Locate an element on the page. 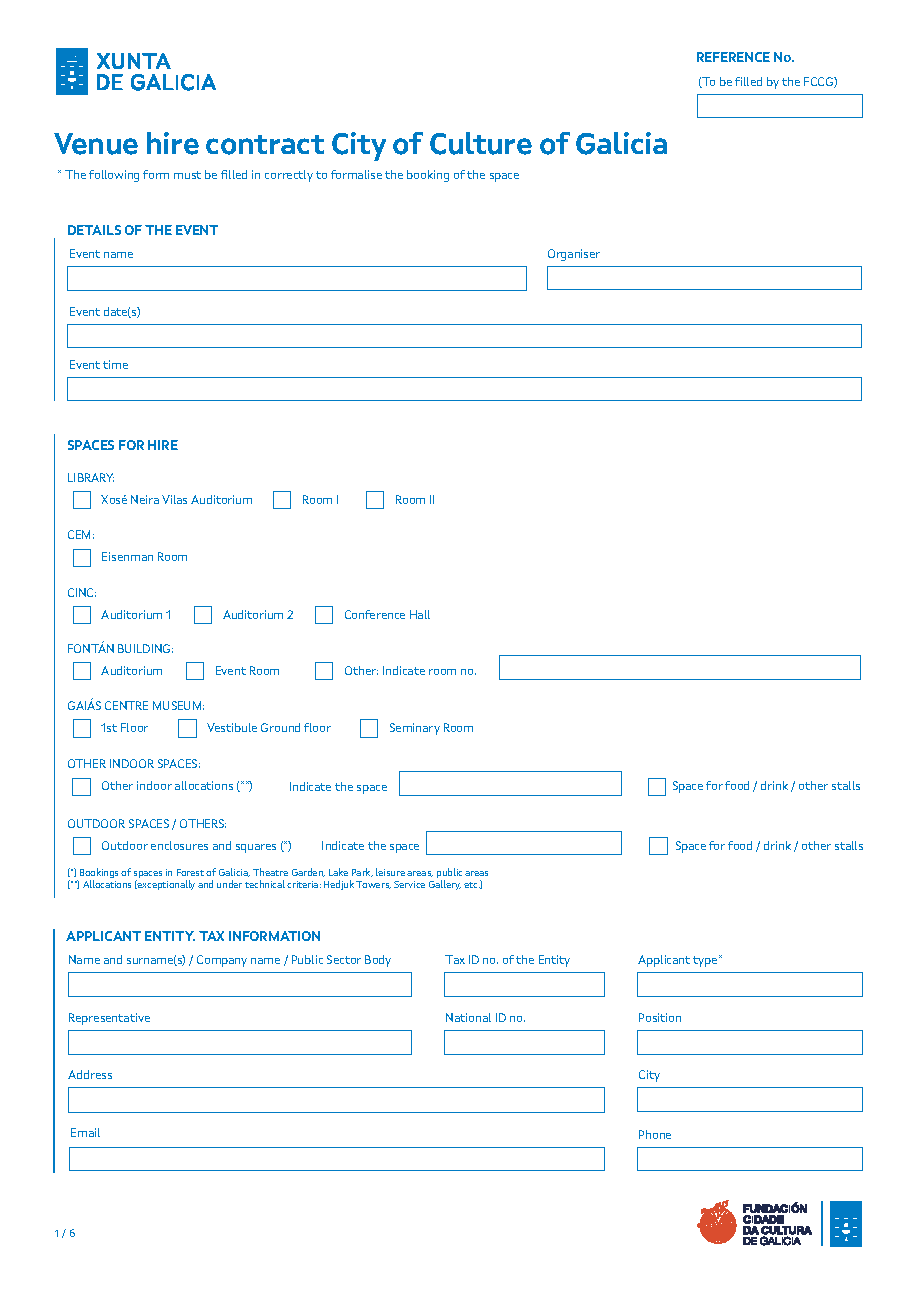  REFERENCE is located at coordinates (733, 57).
